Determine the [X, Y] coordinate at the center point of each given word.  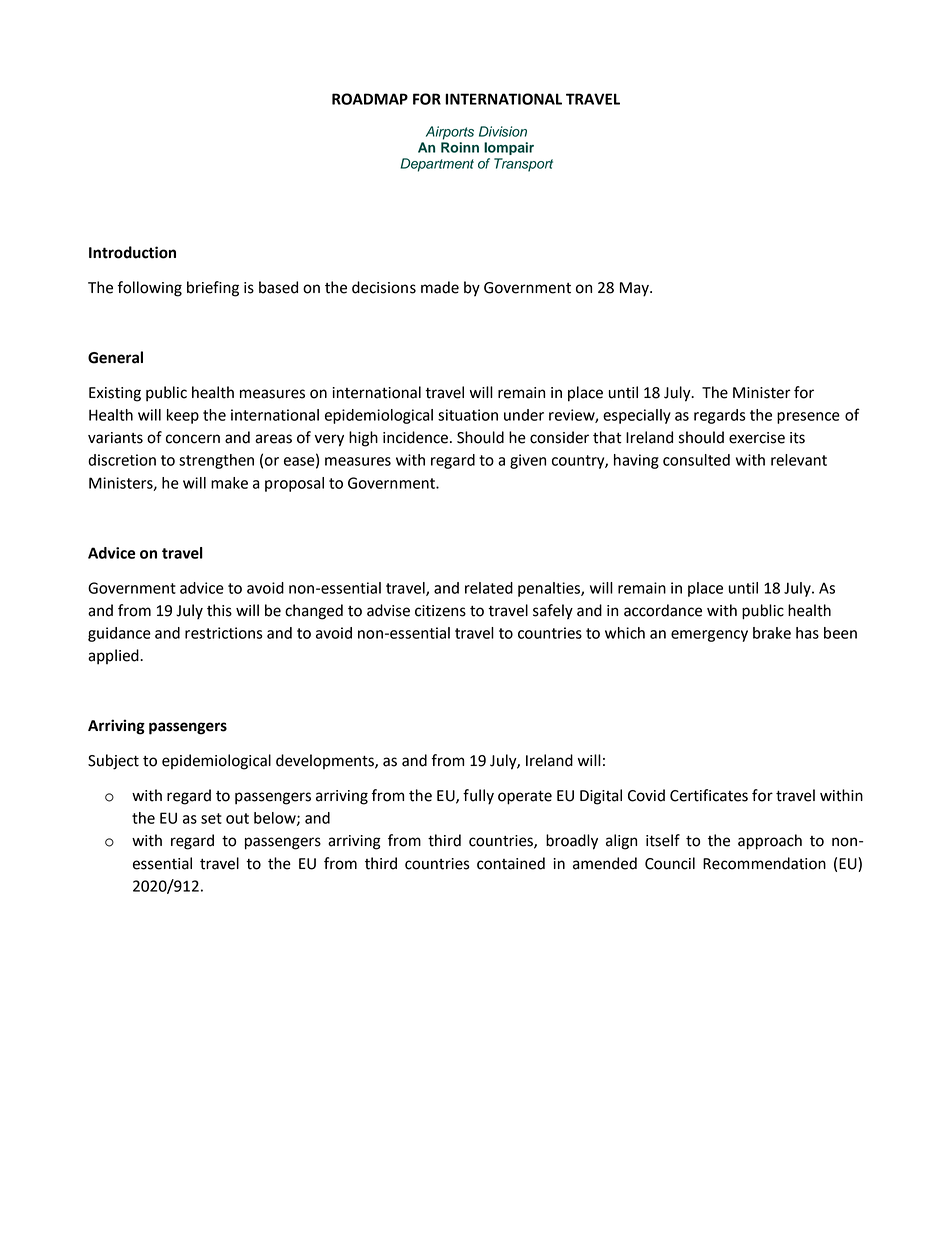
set [211, 818]
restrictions [224, 633]
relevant [799, 460]
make [229, 483]
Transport [523, 165]
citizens [440, 611]
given [528, 461]
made [440, 287]
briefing [213, 289]
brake [772, 633]
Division [503, 131]
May [635, 289]
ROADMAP [370, 99]
